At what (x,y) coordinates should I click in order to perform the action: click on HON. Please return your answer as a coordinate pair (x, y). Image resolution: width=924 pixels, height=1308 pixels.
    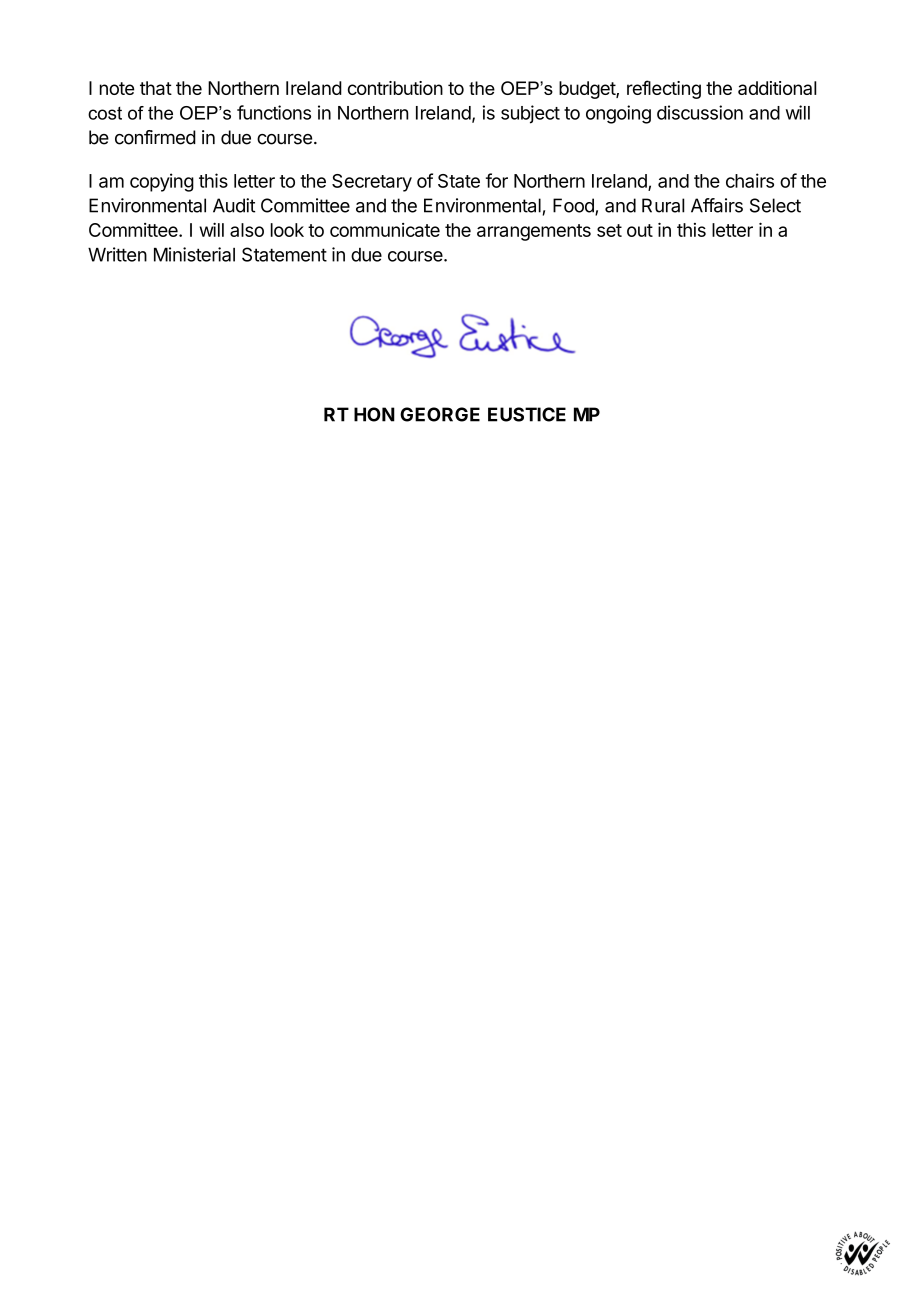
    Looking at the image, I should click on (374, 414).
